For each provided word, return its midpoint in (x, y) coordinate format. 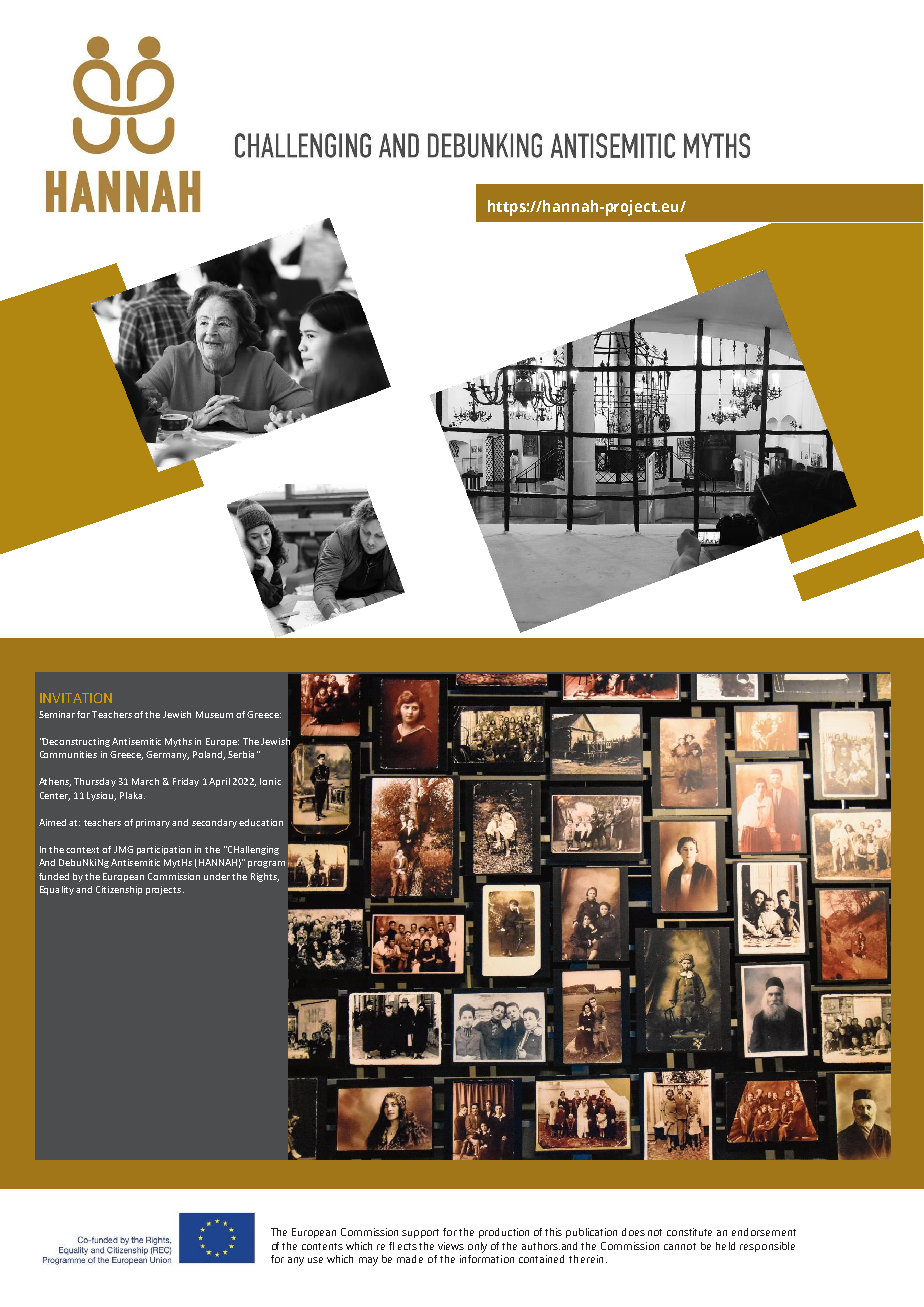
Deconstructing (76, 742)
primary (153, 823)
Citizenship (119, 890)
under (217, 876)
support (420, 1233)
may (368, 1261)
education (261, 822)
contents (322, 1246)
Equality (57, 890)
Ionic (270, 781)
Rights (265, 877)
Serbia (241, 754)
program (266, 864)
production (504, 1233)
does (633, 1232)
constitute (689, 1232)
